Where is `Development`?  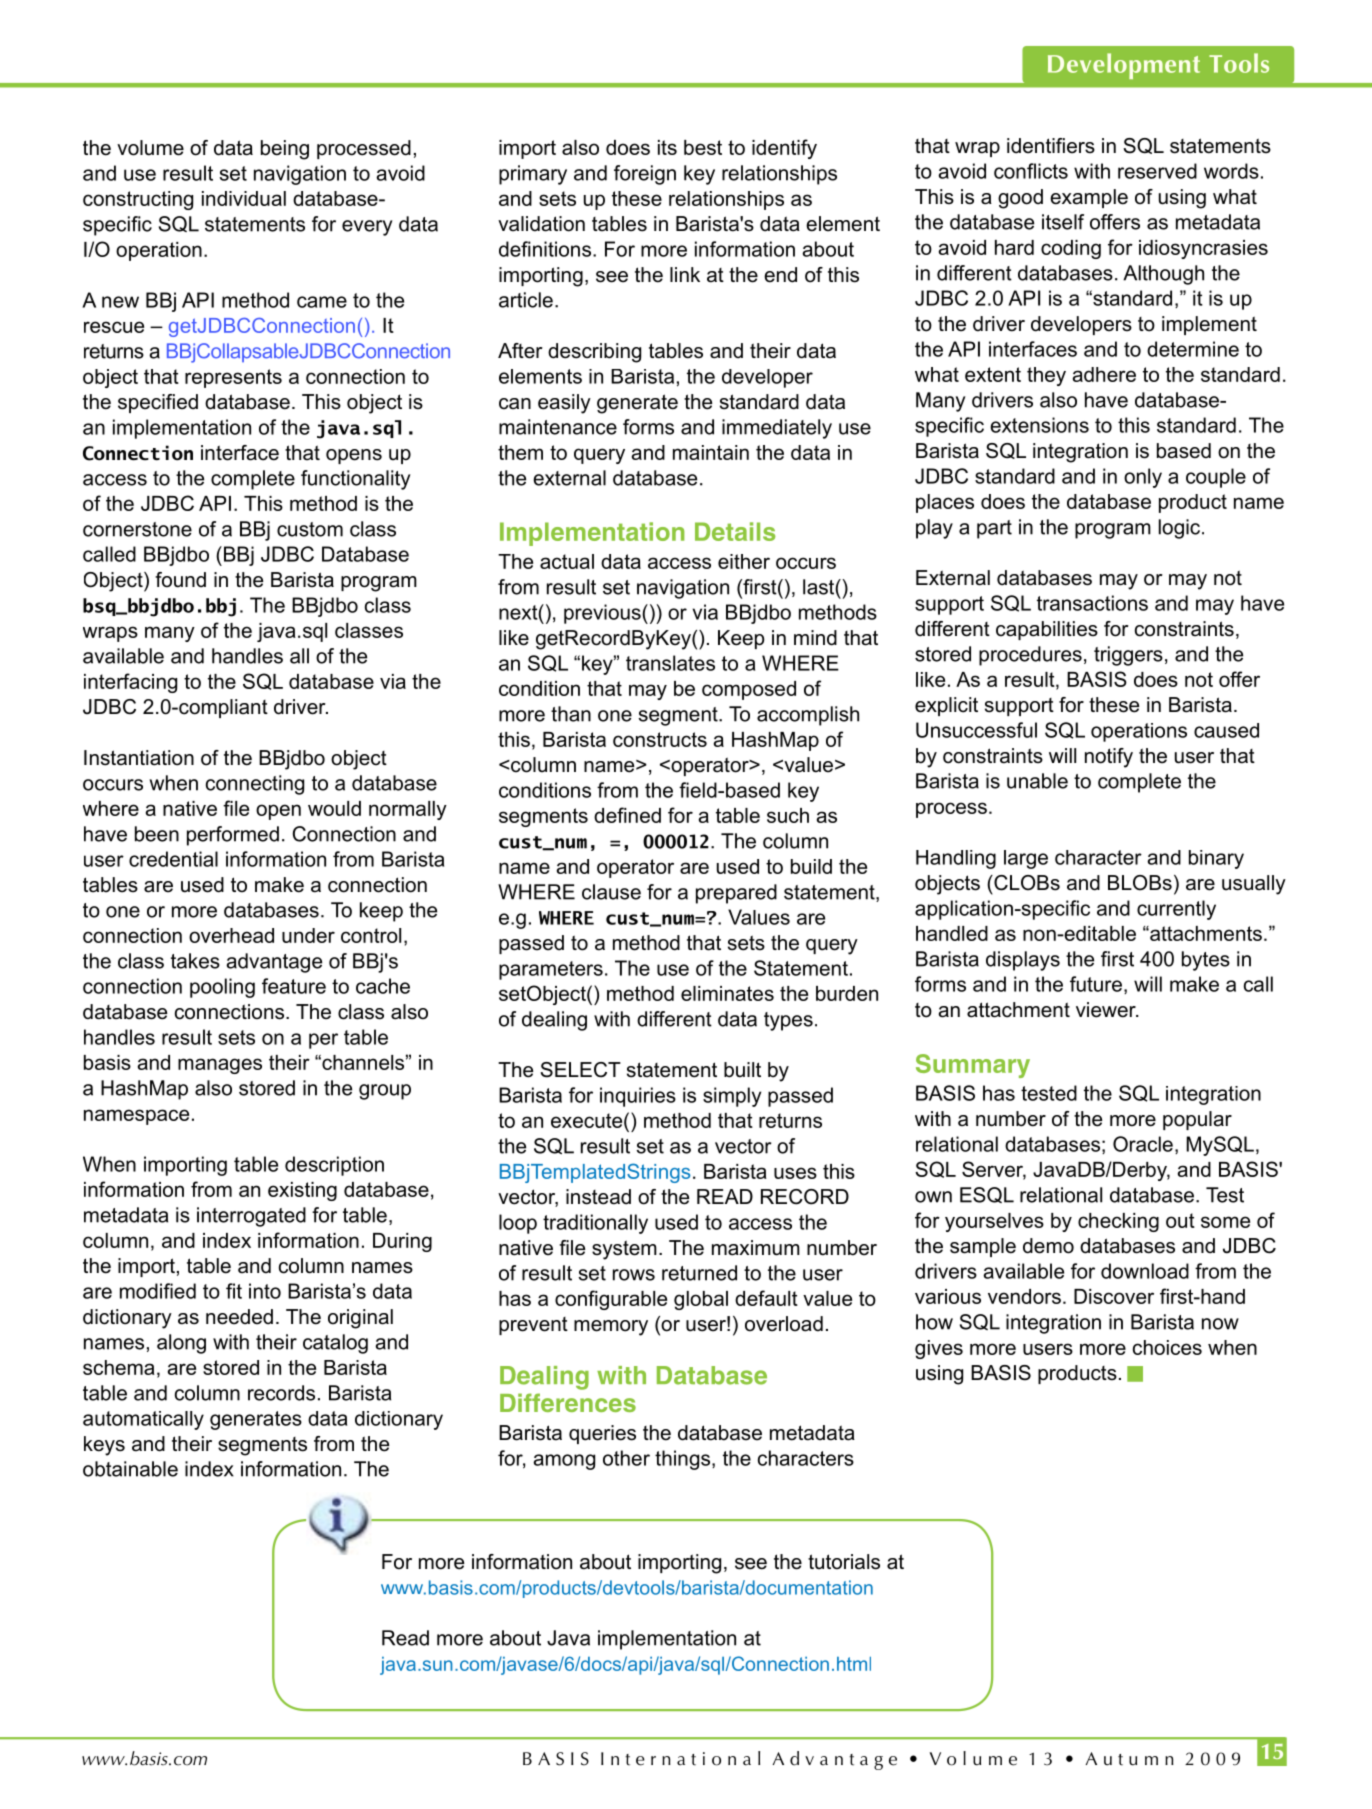
Development is located at coordinates (1124, 66).
